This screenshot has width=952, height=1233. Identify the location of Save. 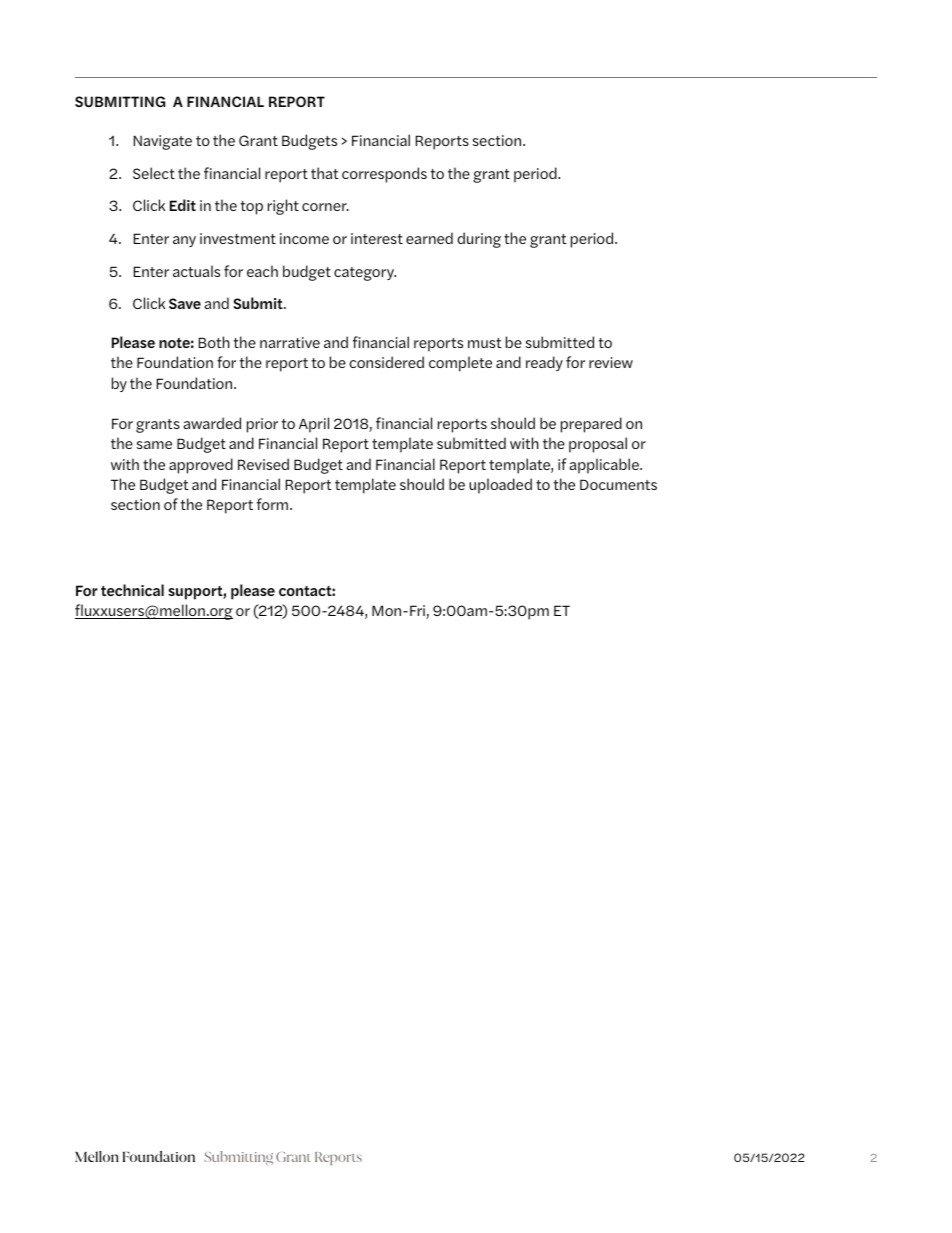
(185, 303).
